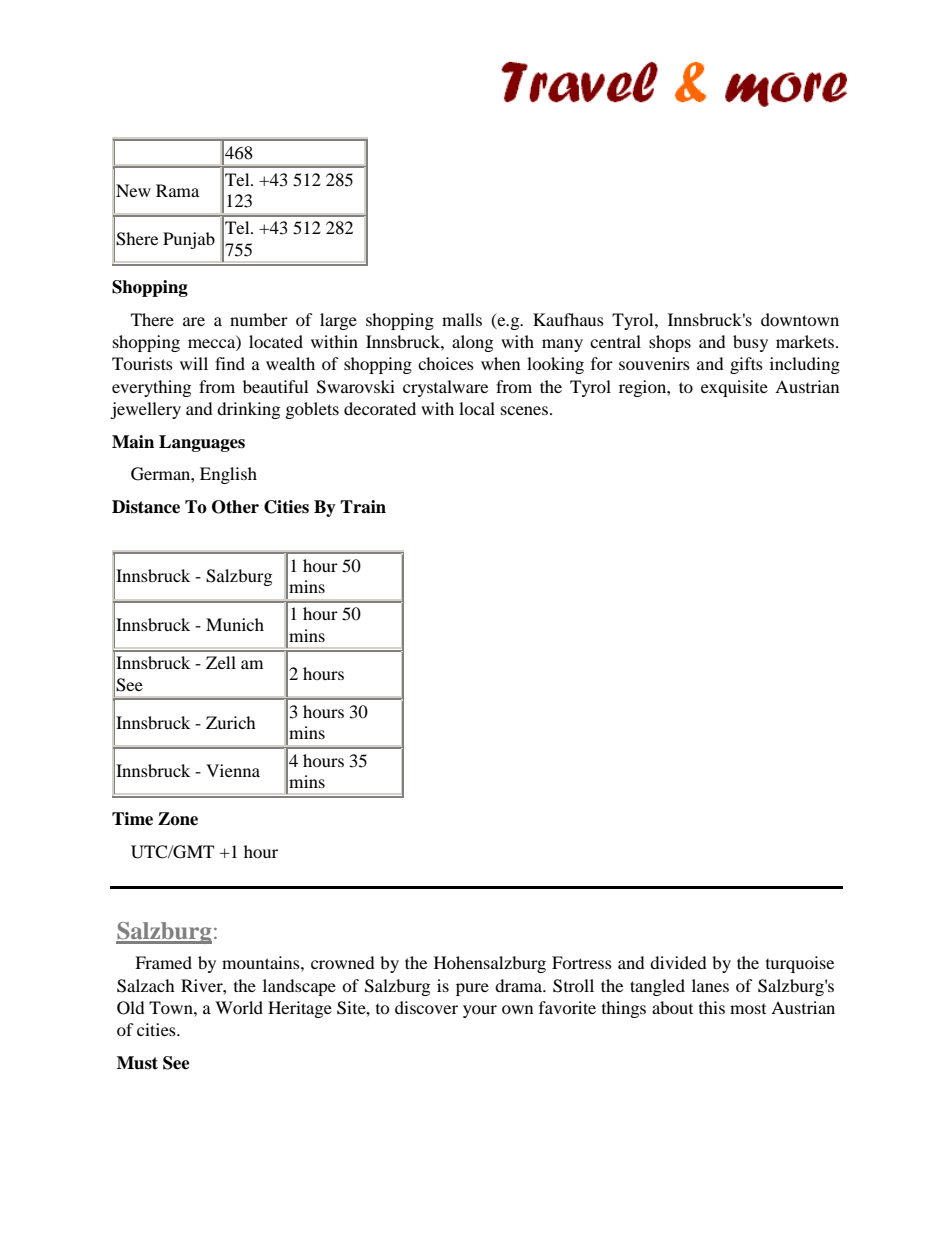  What do you see at coordinates (462, 319) in the screenshot?
I see `malls` at bounding box center [462, 319].
